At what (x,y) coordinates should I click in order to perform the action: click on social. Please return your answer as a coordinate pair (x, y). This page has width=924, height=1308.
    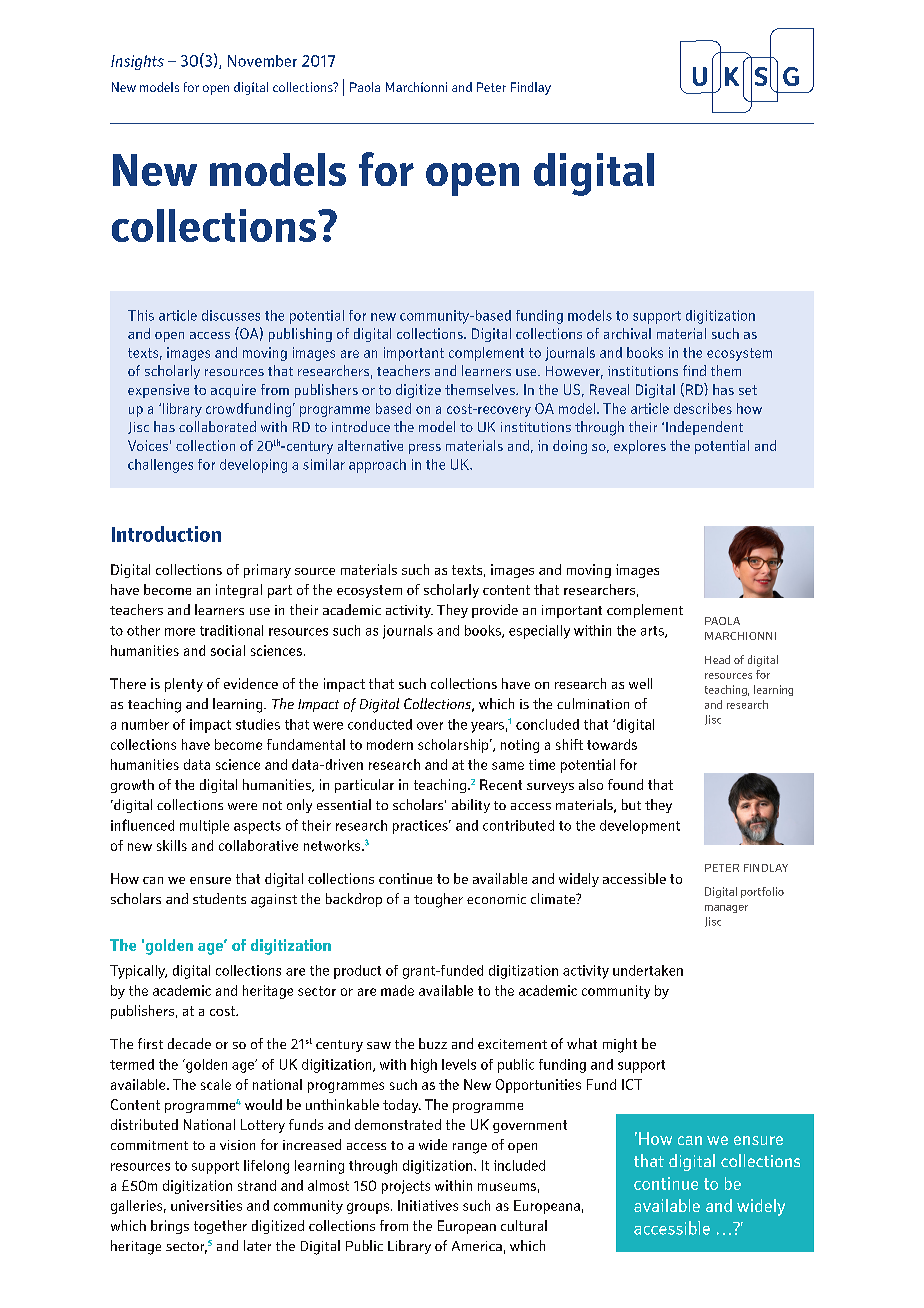
    Looking at the image, I should click on (228, 650).
